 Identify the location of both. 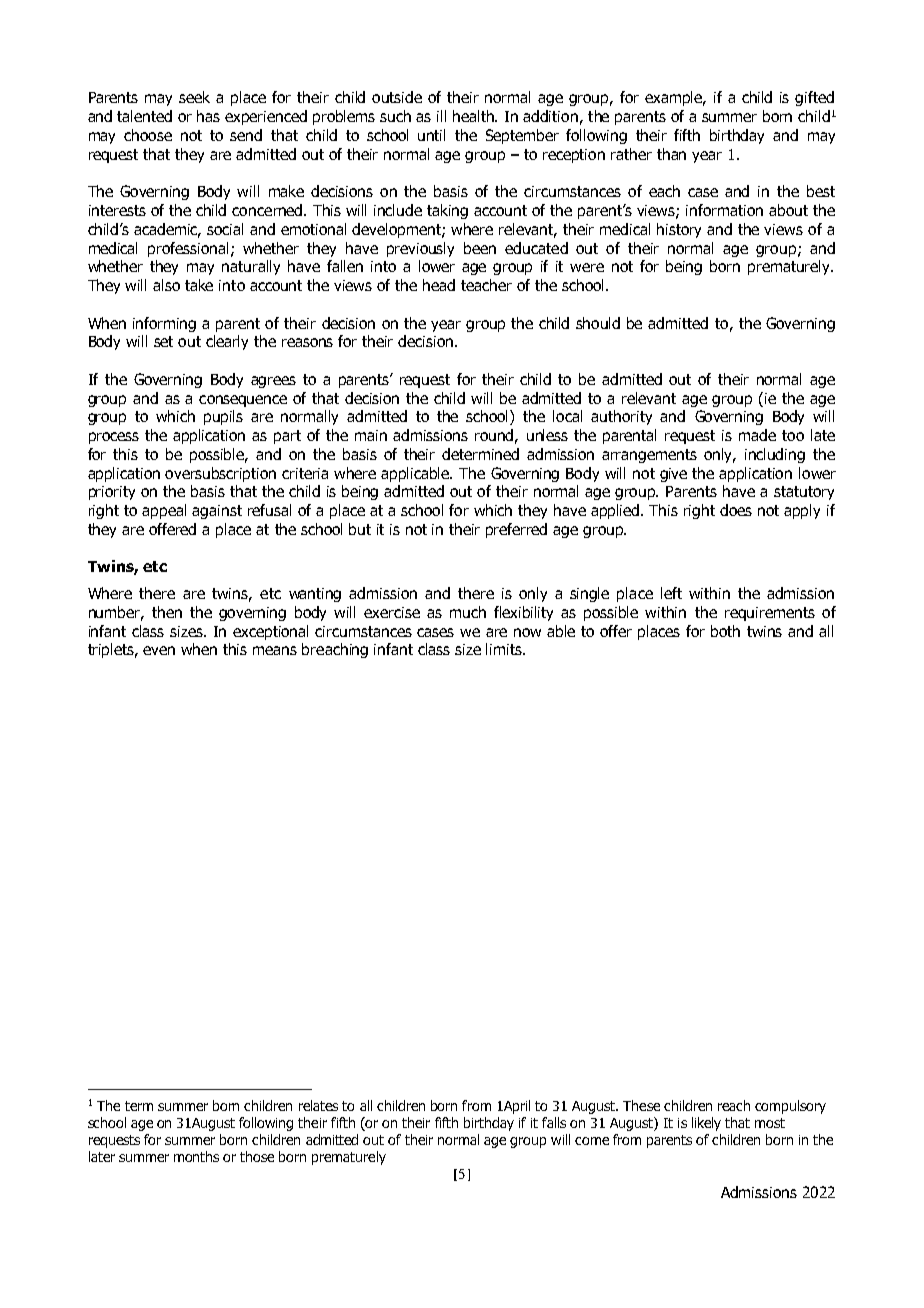
(725, 631).
